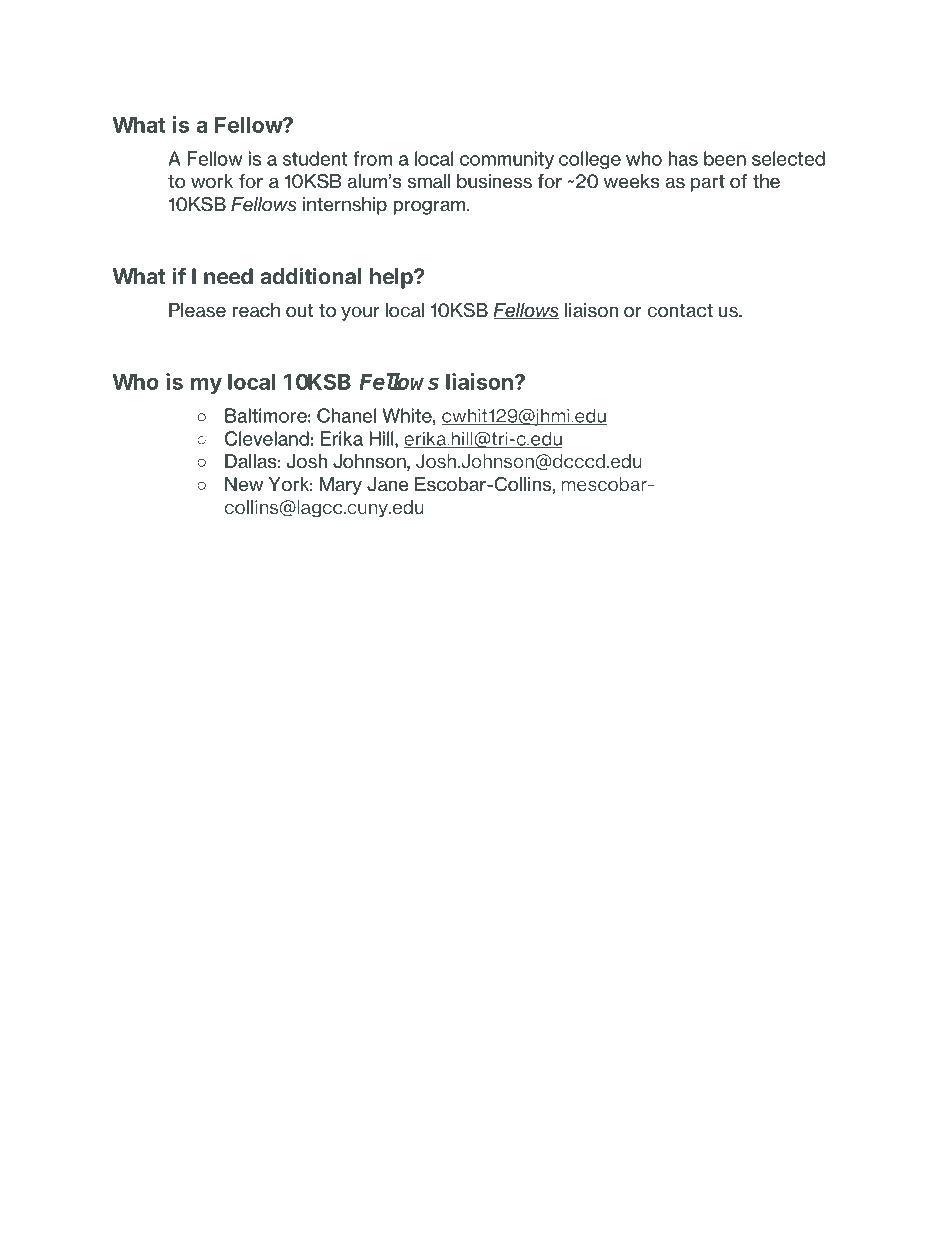 Image resolution: width=952 pixels, height=1233 pixels. What do you see at coordinates (315, 158) in the screenshot?
I see `student` at bounding box center [315, 158].
